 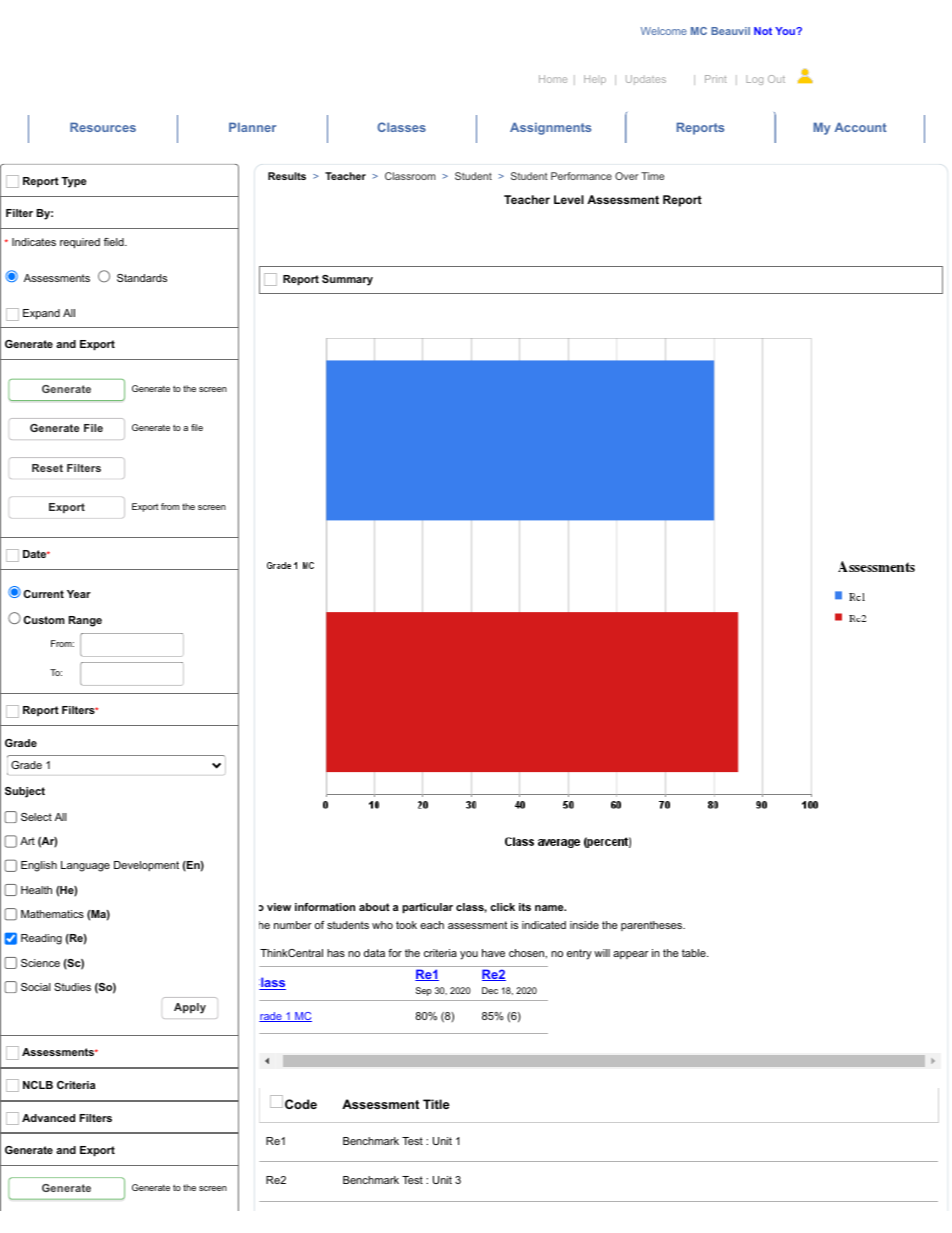 What do you see at coordinates (436, 1104) in the screenshot?
I see `Title` at bounding box center [436, 1104].
